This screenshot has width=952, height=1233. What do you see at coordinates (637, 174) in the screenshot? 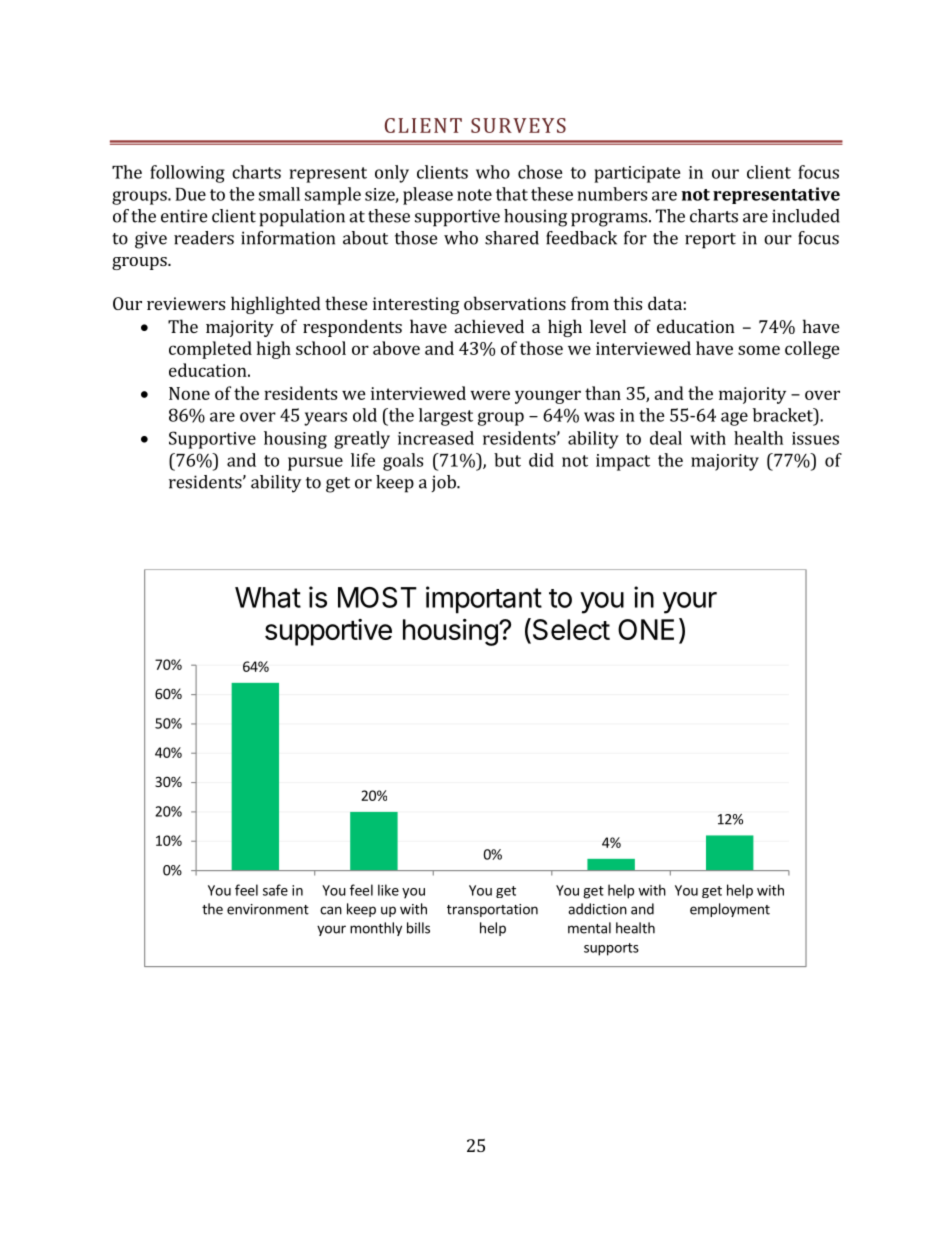
I see `participate` at bounding box center [637, 174].
